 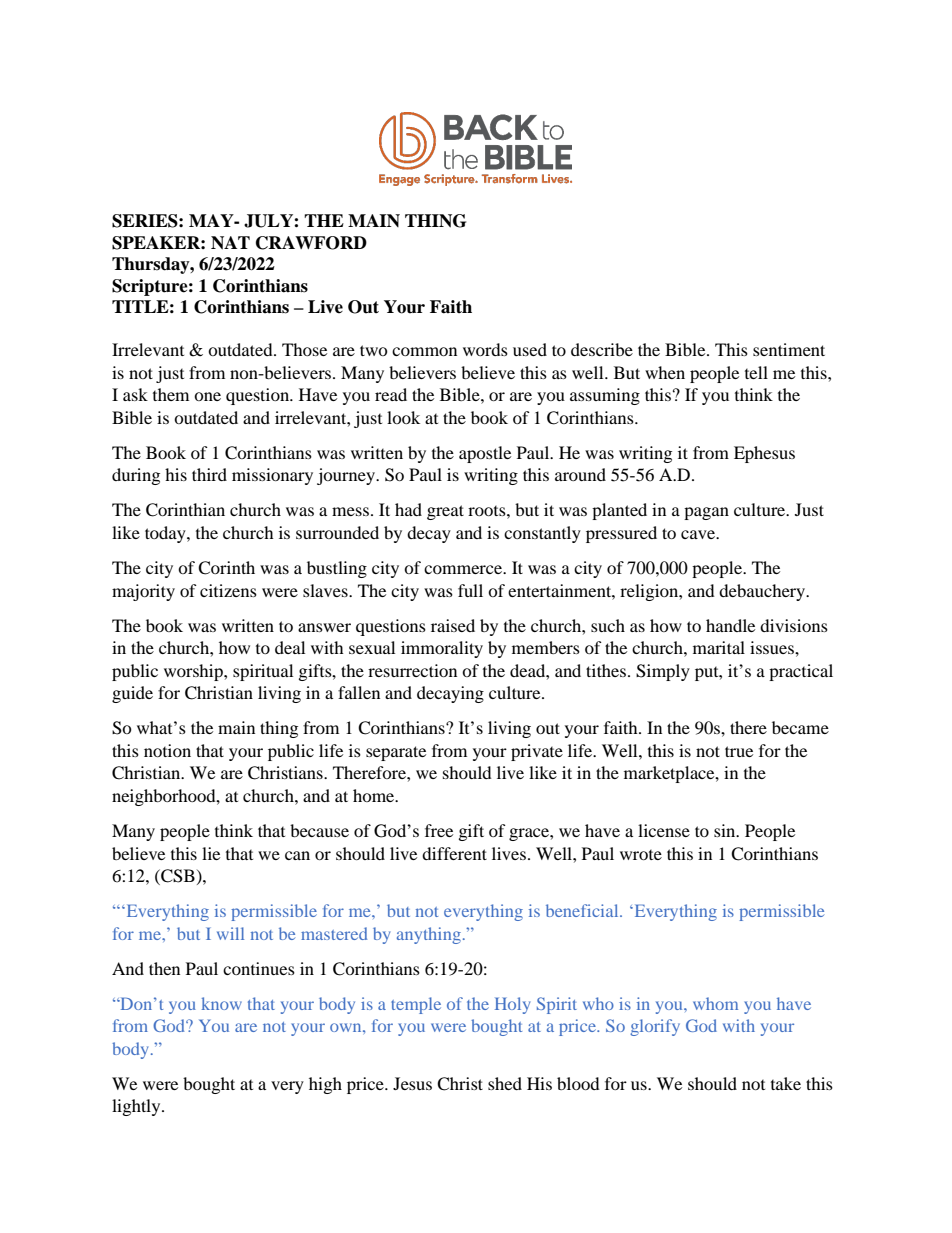 I want to click on shed, so click(x=505, y=1083).
